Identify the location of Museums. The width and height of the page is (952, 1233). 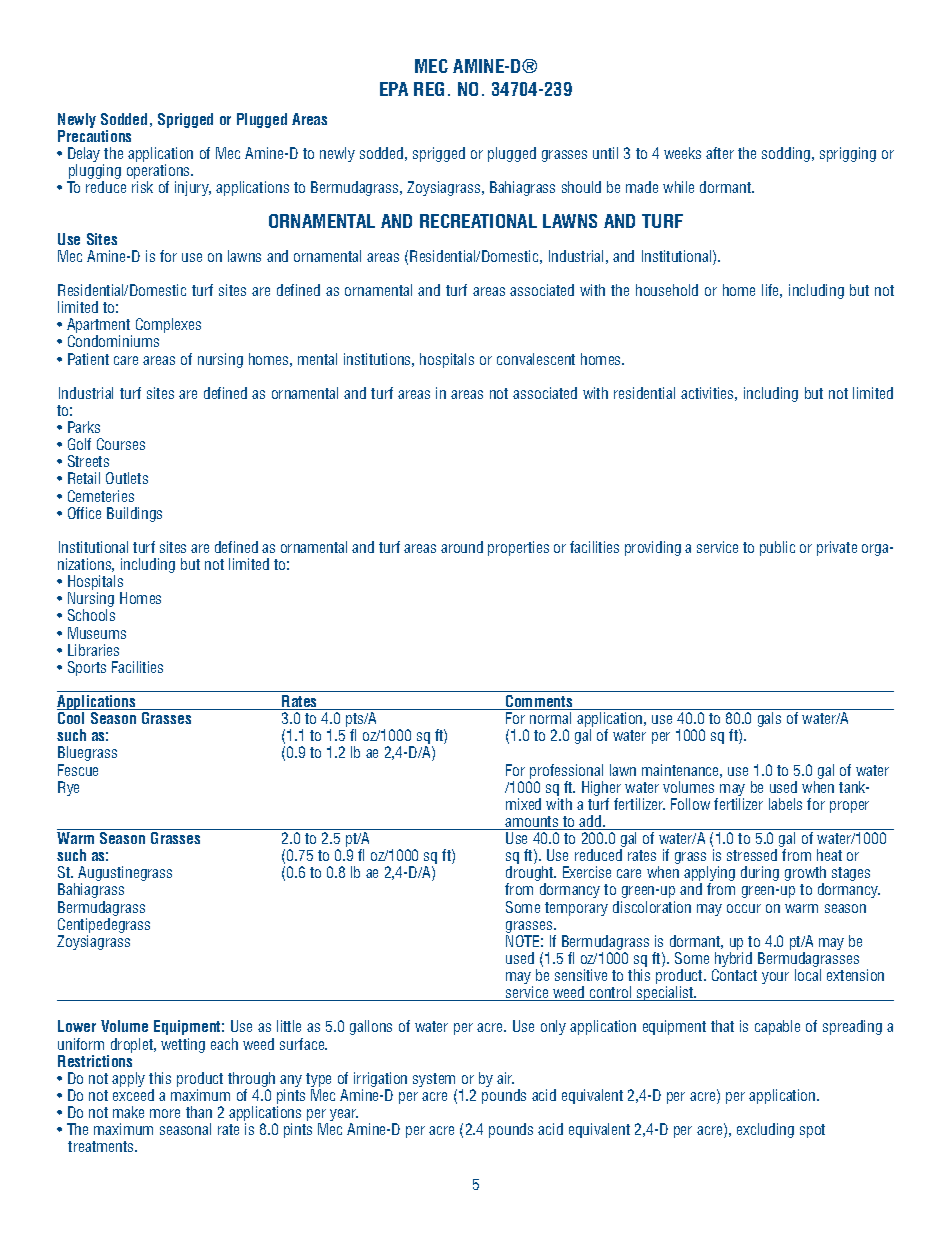
(97, 633).
